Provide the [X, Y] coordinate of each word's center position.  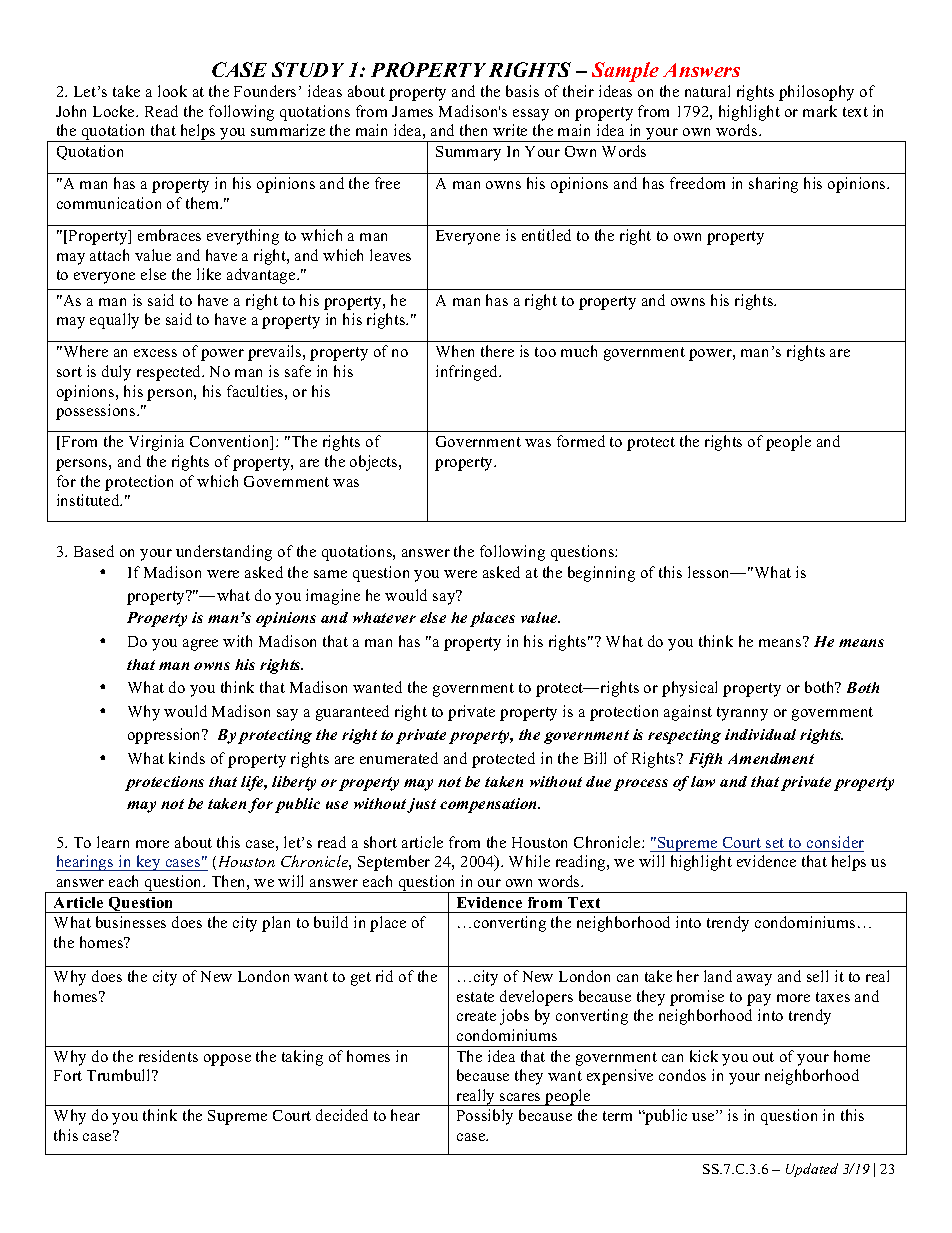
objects [375, 463]
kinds [187, 758]
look [172, 91]
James [412, 111]
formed [581, 441]
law [703, 781]
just [421, 805]
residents [168, 1056]
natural [707, 91]
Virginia [156, 443]
